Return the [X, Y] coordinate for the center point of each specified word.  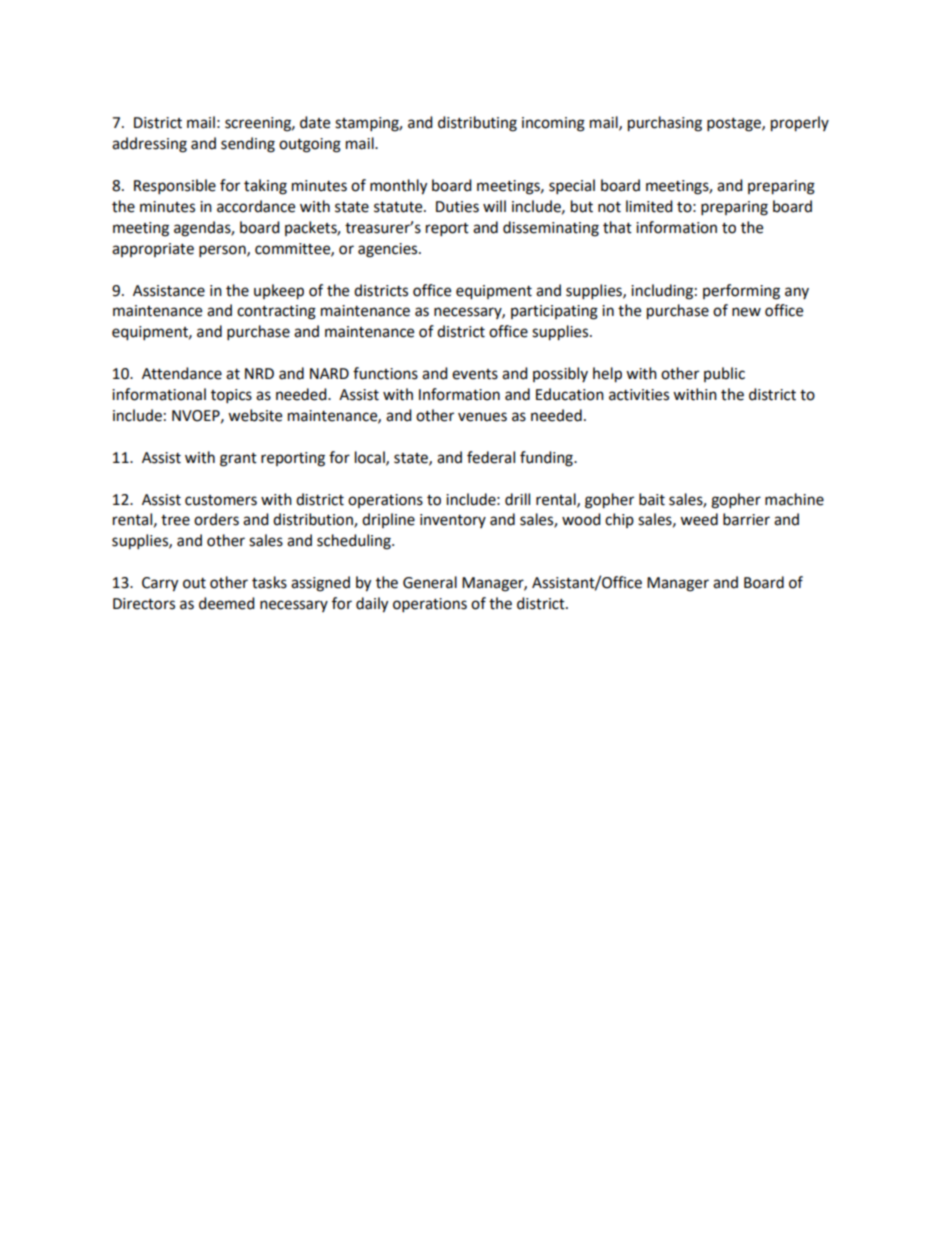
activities [639, 395]
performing [741, 292]
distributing [477, 124]
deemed [227, 603]
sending [248, 145]
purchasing [665, 124]
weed [699, 519]
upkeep [279, 292]
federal [491, 457]
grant [238, 460]
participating [554, 312]
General [430, 582]
